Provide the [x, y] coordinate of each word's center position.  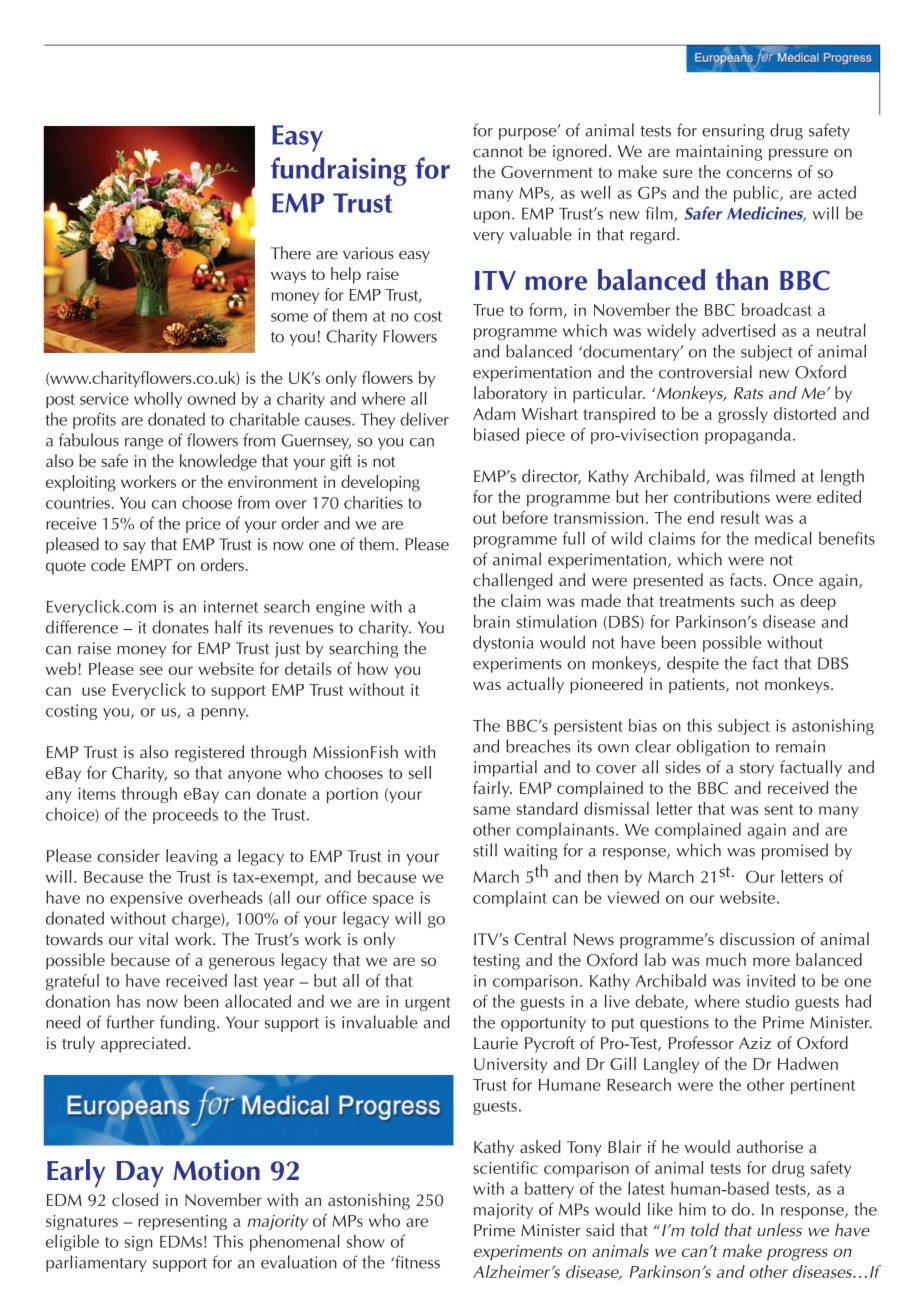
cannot [498, 152]
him [692, 1209]
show [366, 1241]
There [291, 253]
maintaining [719, 153]
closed [135, 1199]
